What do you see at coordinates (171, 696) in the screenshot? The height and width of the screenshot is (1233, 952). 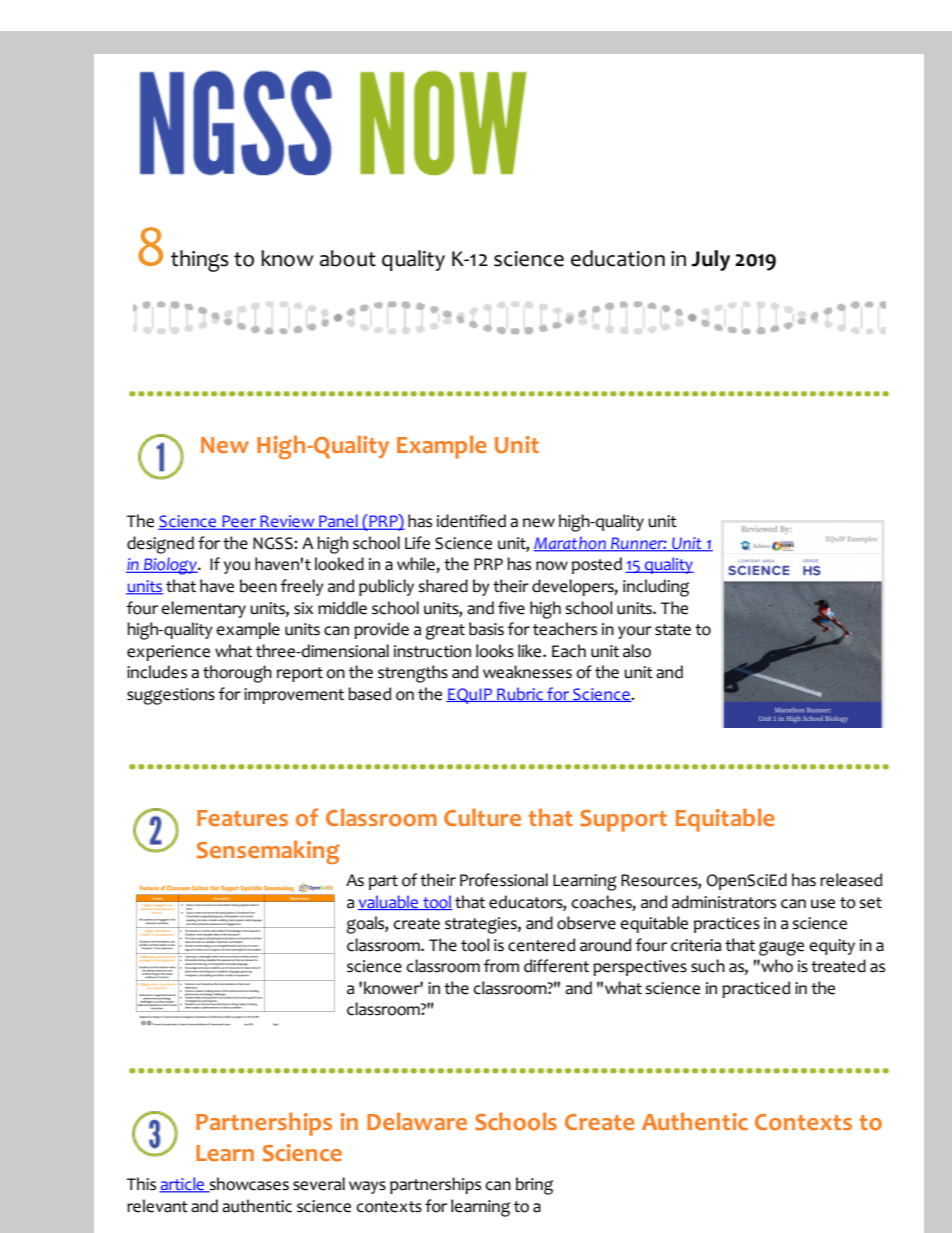 I see `suggestions` at bounding box center [171, 696].
